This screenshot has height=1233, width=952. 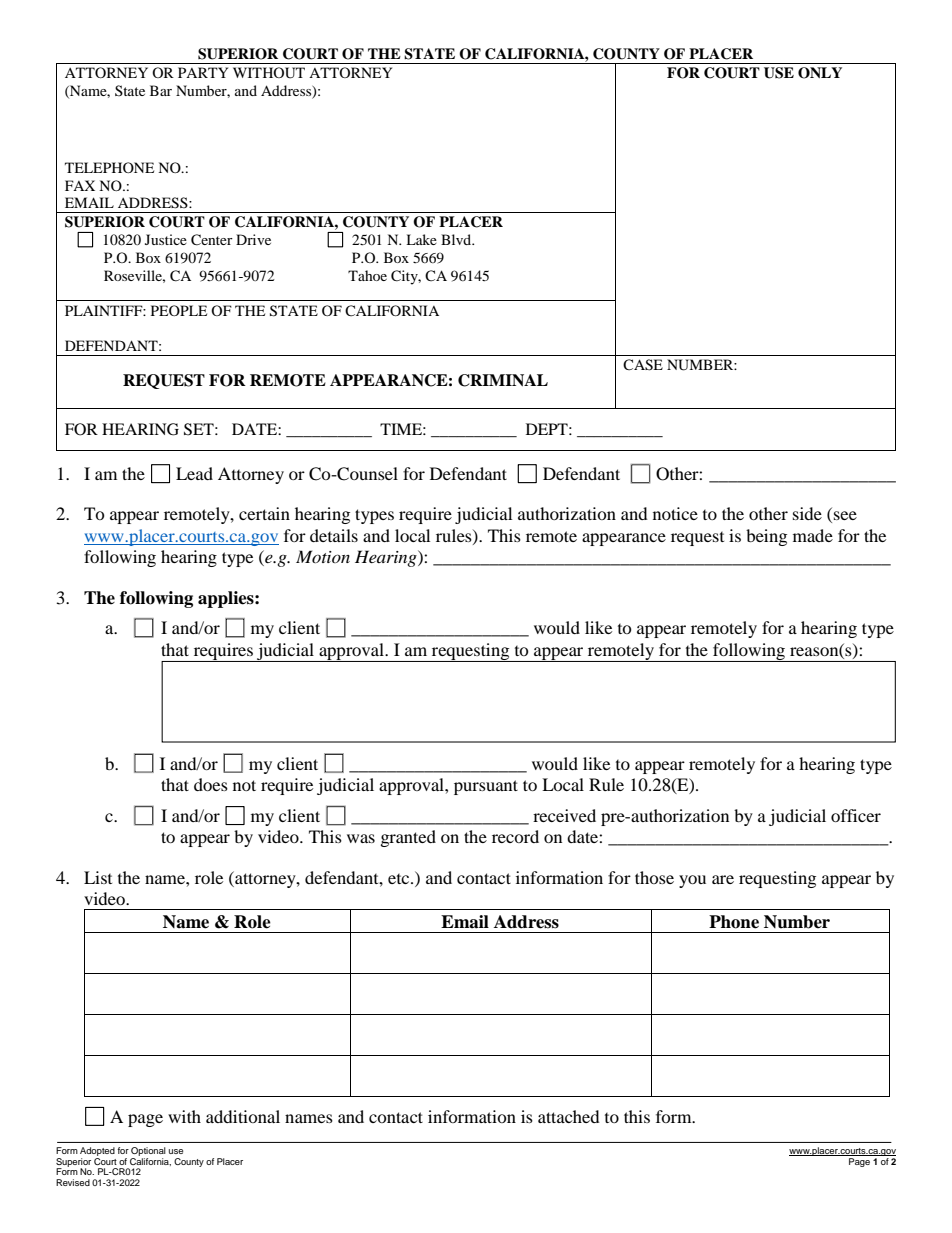 I want to click on CRIMINAL, so click(x=503, y=380).
